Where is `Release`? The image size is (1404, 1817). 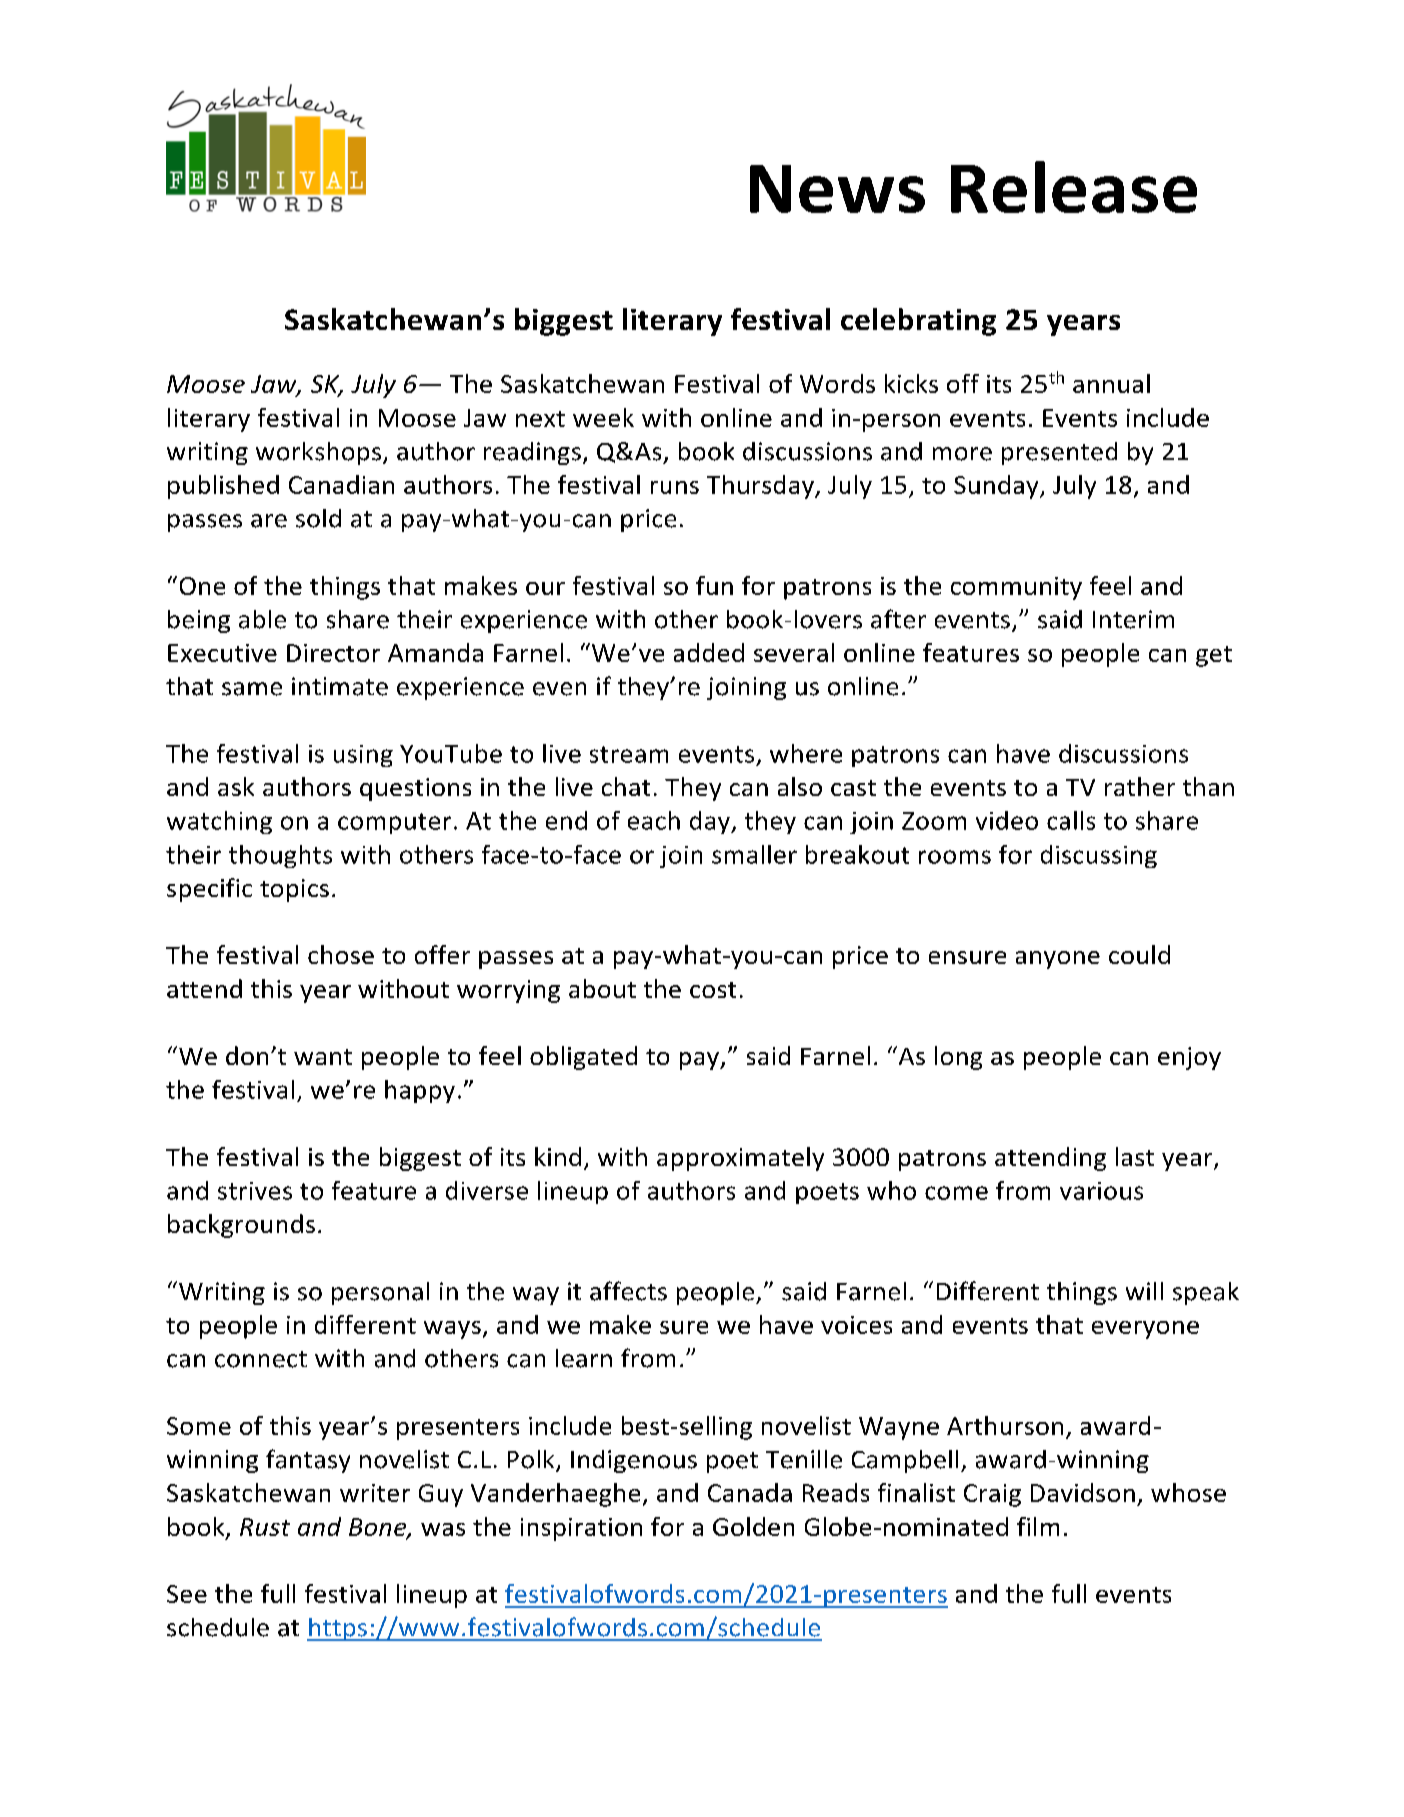 Release is located at coordinates (1074, 187).
